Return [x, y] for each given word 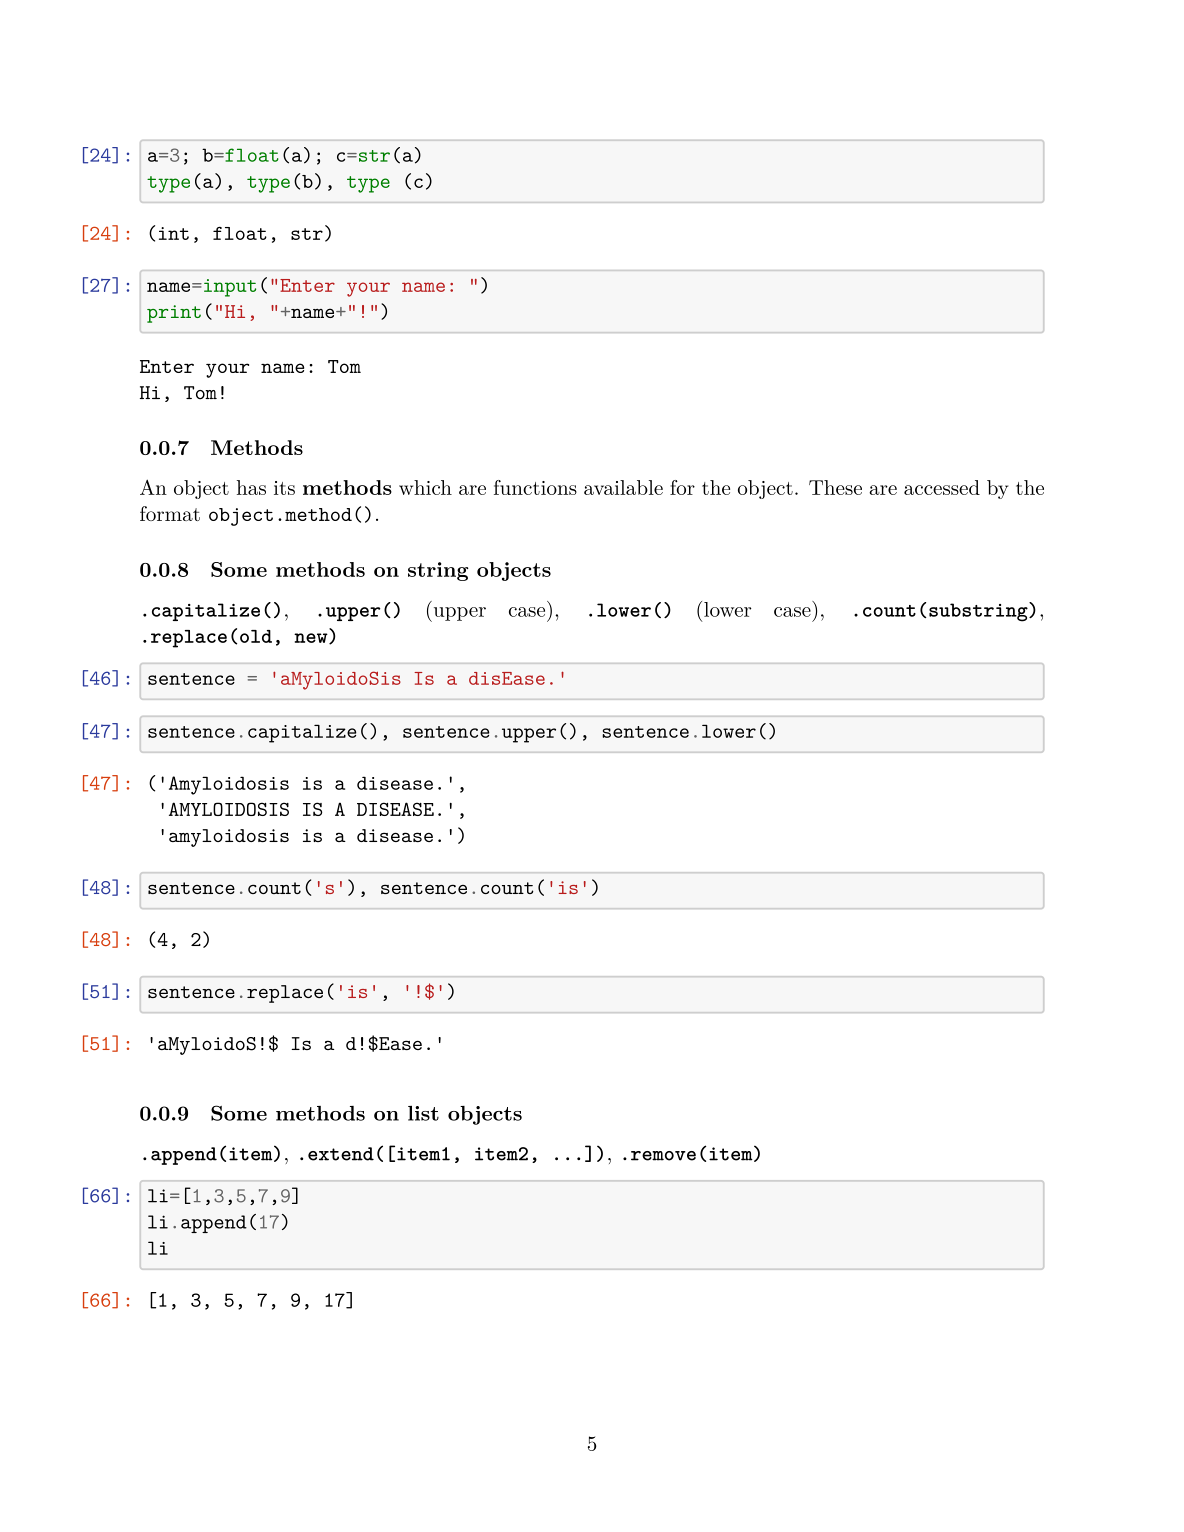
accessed [942, 487]
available [623, 487]
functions [535, 487]
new [312, 638]
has [251, 487]
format [170, 513]
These [835, 487]
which [425, 487]
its [284, 488]
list [423, 1113]
